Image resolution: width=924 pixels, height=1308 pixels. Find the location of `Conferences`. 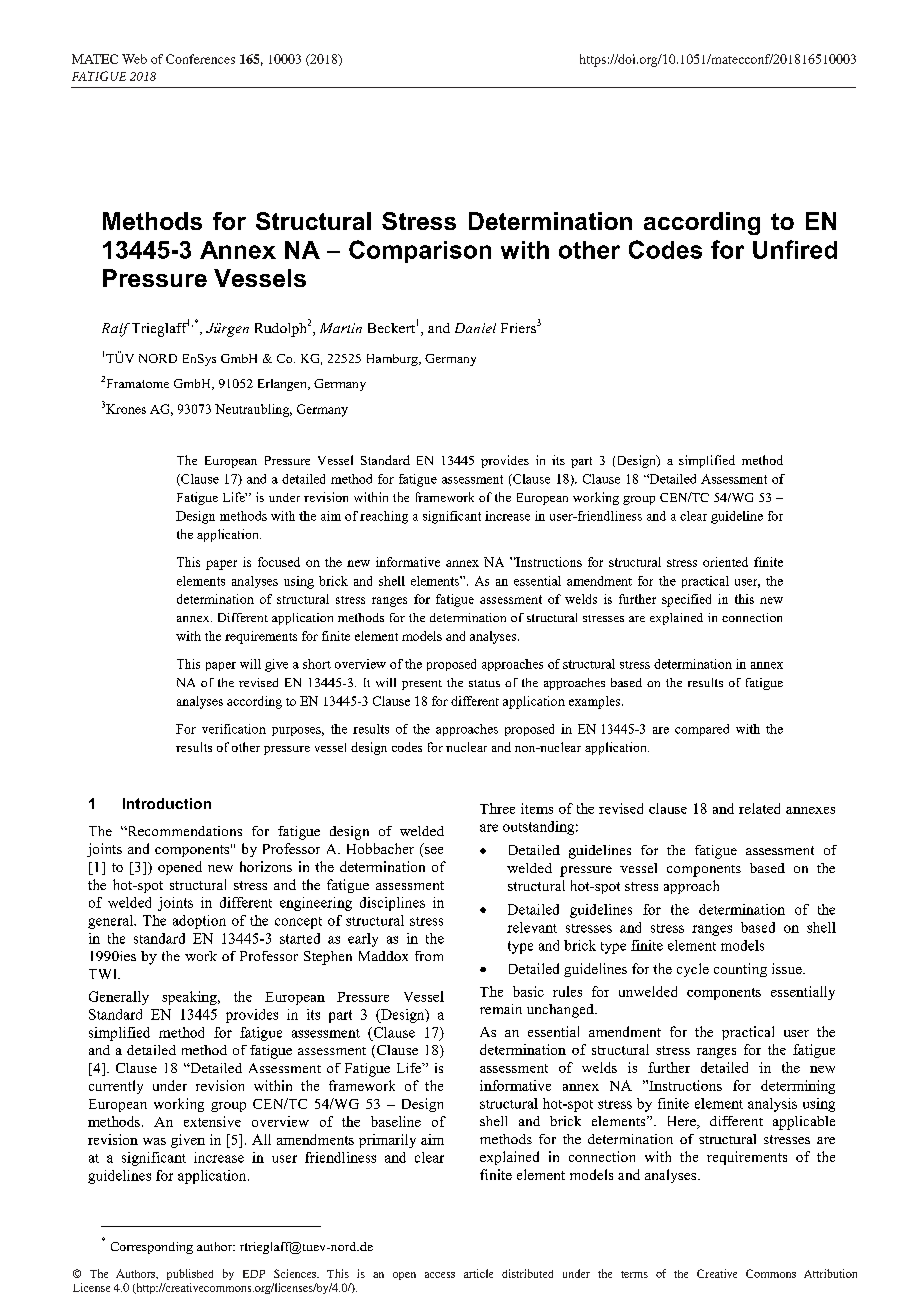

Conferences is located at coordinates (200, 59).
